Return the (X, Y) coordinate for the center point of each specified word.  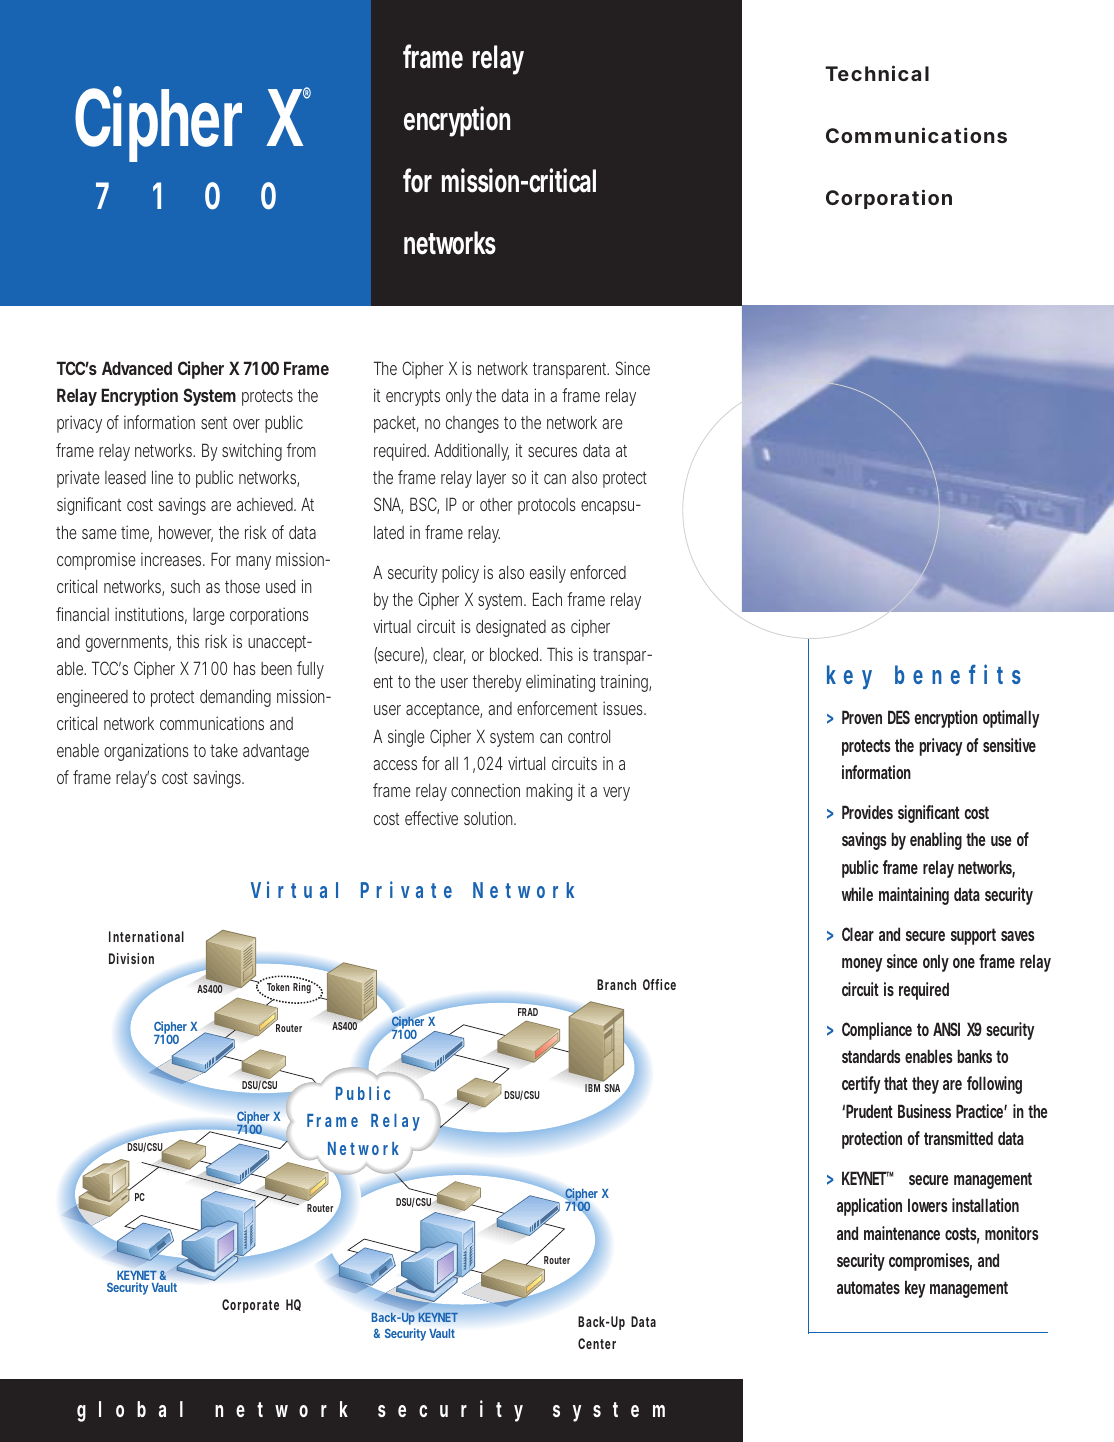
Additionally (471, 452)
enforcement (557, 708)
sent (214, 423)
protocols (547, 506)
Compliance (880, 1031)
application (869, 1207)
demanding (235, 698)
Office (659, 984)
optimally (1011, 719)
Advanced (137, 368)
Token (278, 987)
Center (597, 1343)
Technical (877, 73)
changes (472, 424)
